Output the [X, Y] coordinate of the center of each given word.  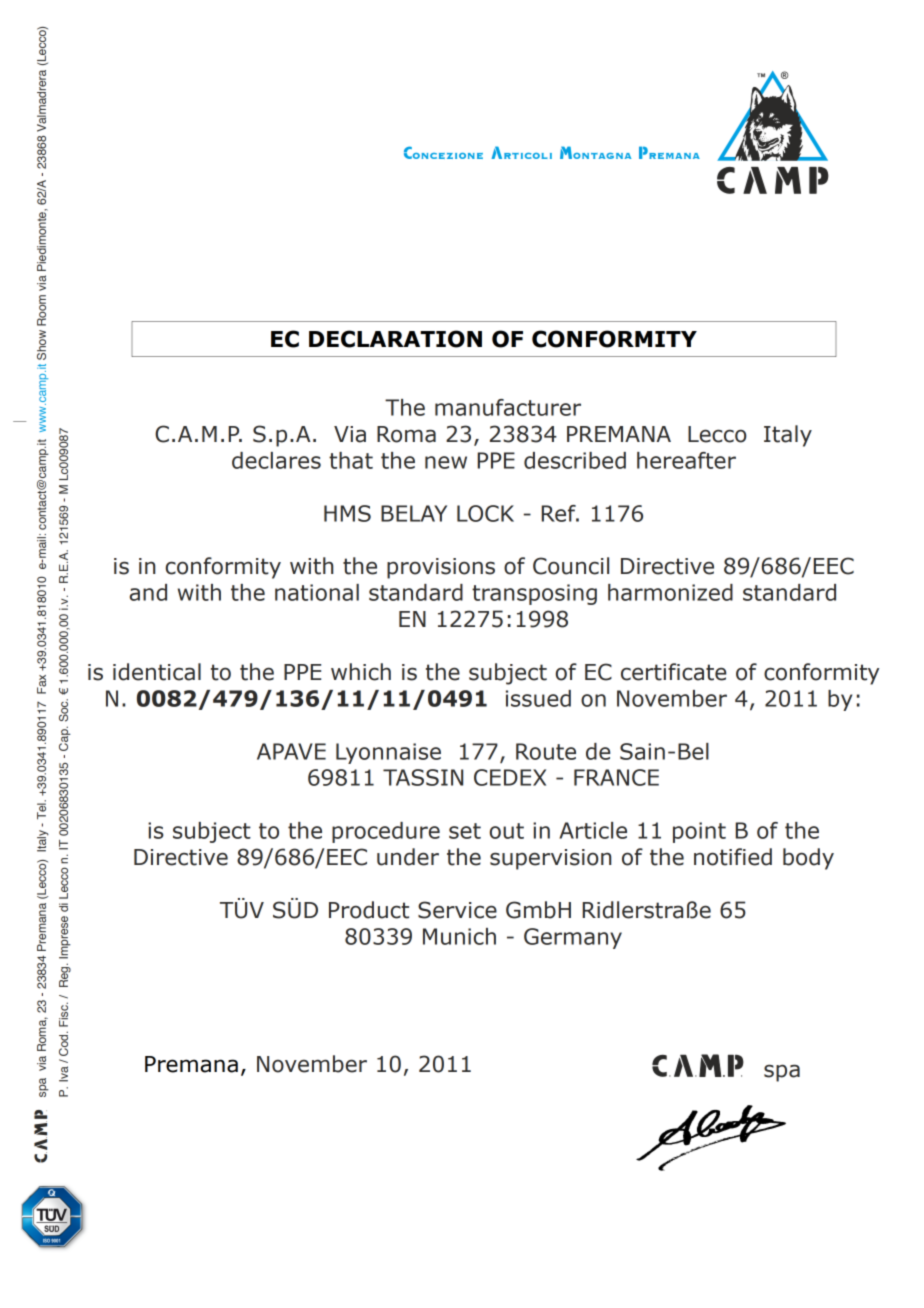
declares [276, 460]
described [575, 460]
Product [369, 910]
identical [157, 672]
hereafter [686, 460]
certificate [674, 672]
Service [457, 910]
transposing [534, 594]
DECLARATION [395, 339]
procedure [386, 832]
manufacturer [508, 407]
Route [546, 751]
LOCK [485, 513]
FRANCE [616, 777]
